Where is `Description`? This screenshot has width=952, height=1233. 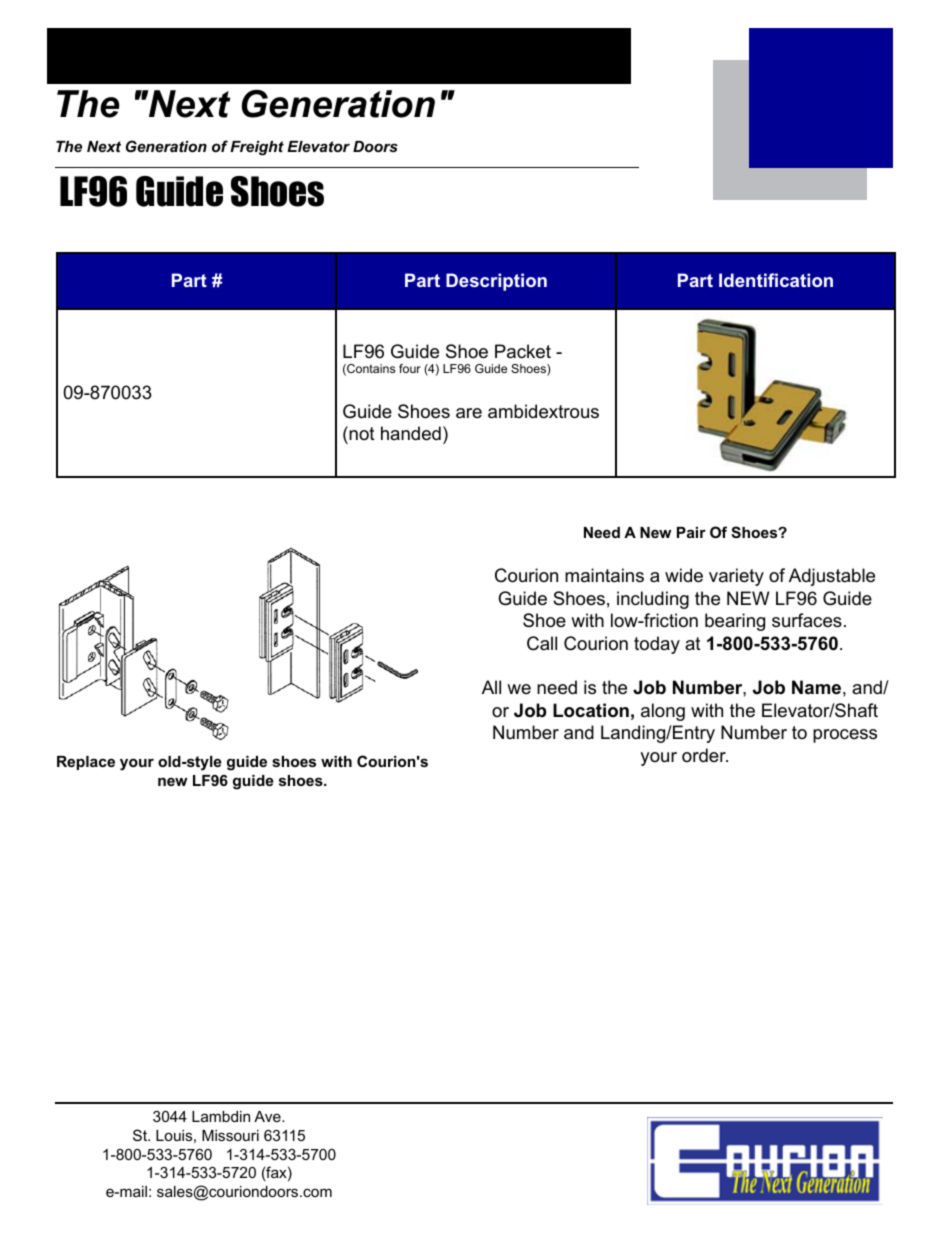 Description is located at coordinates (496, 282).
